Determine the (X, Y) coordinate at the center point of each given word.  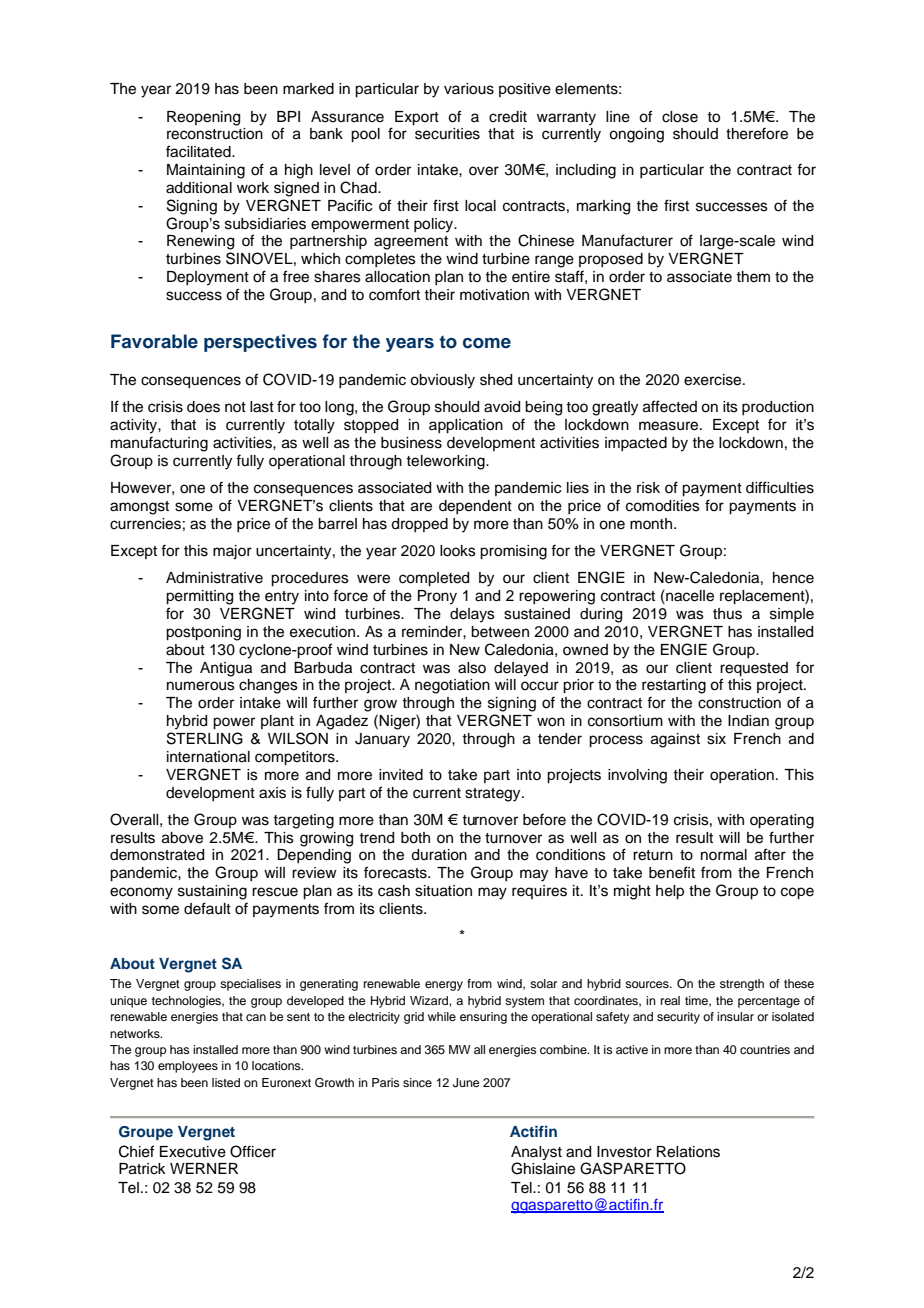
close (680, 117)
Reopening (203, 118)
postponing (203, 633)
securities (447, 134)
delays (472, 615)
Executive (193, 1152)
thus (727, 614)
